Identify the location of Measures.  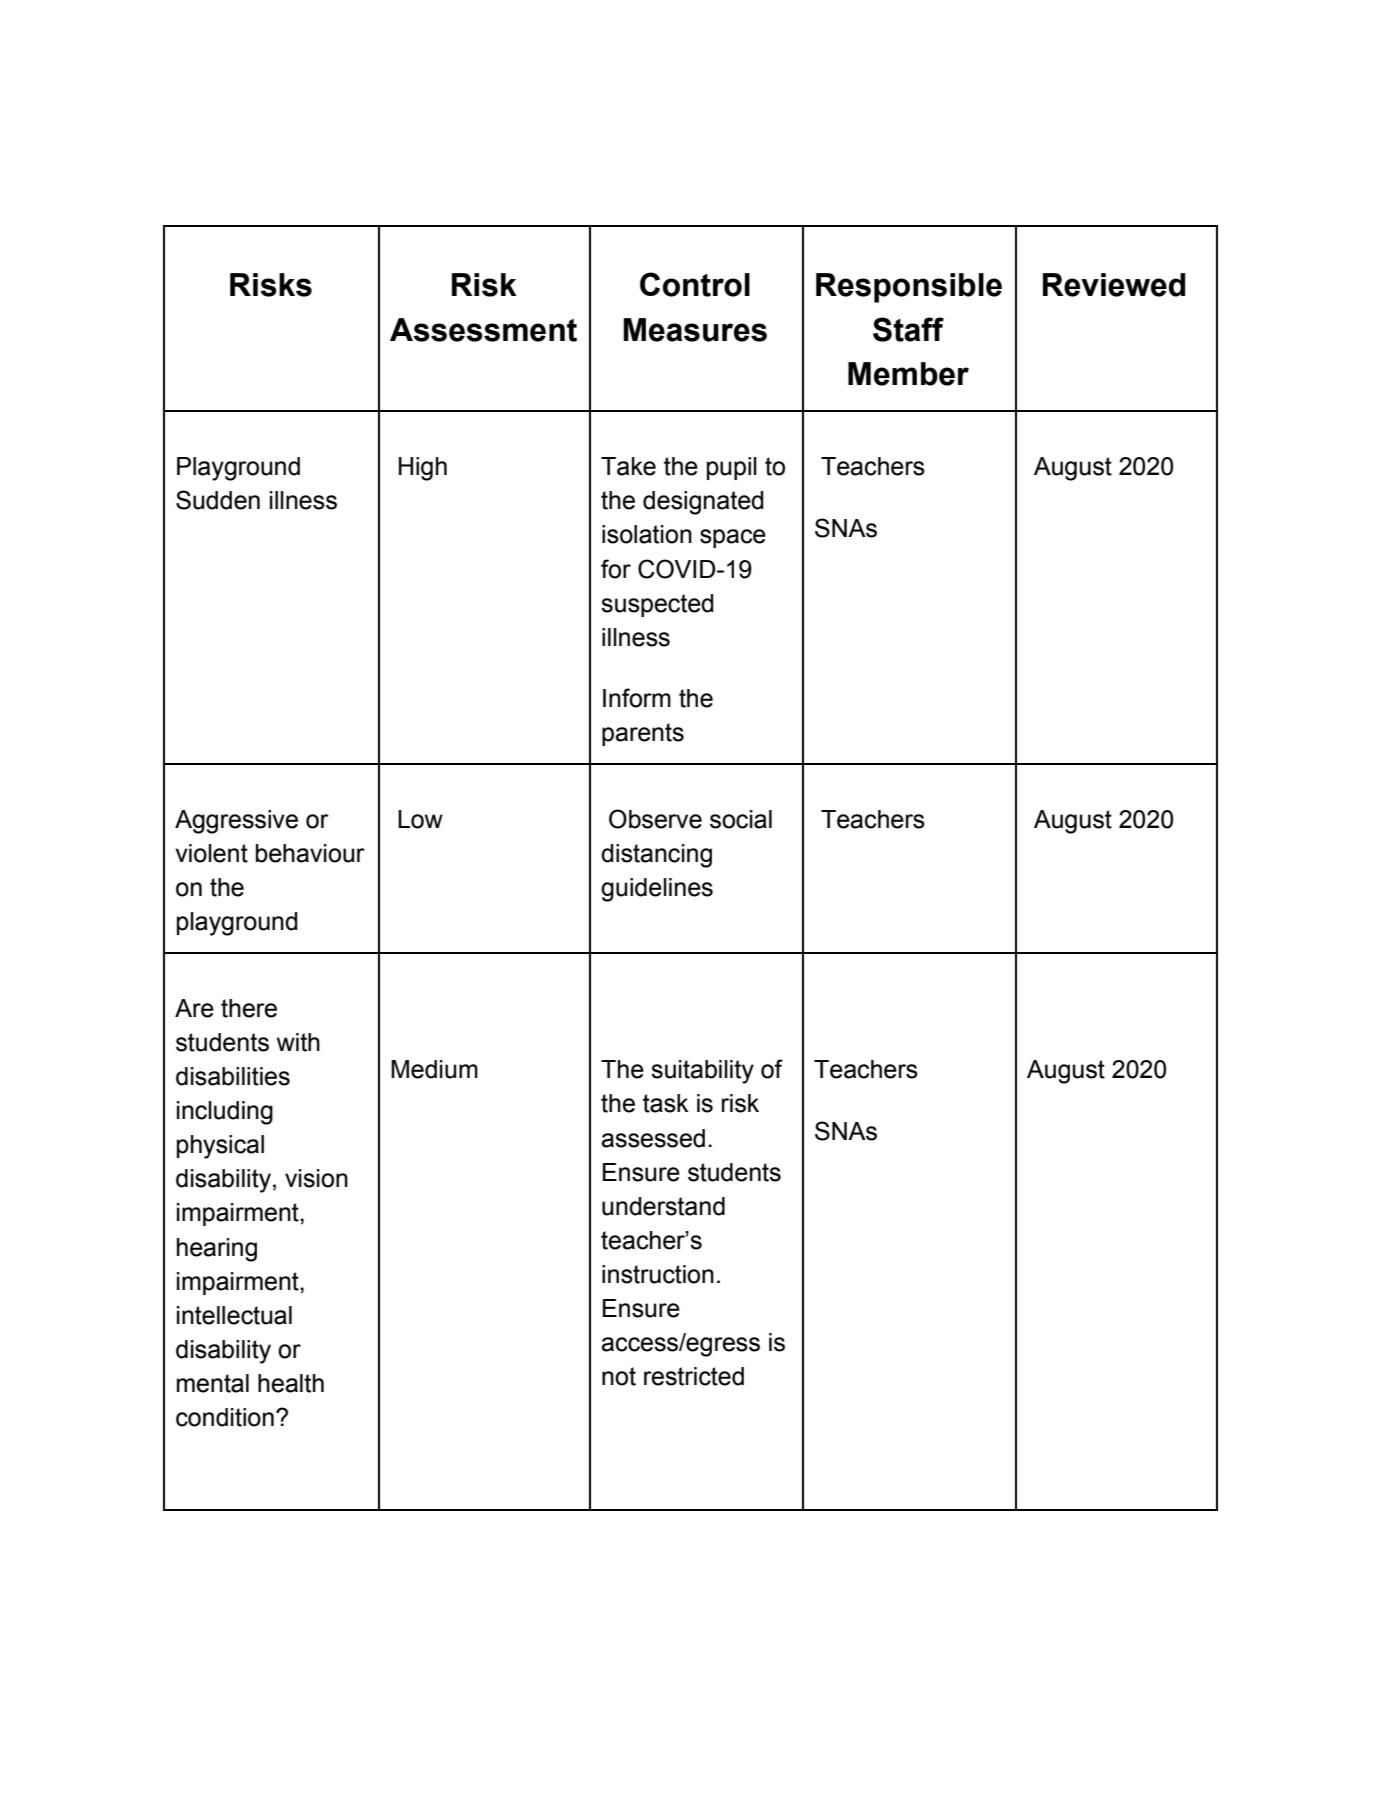
(695, 330).
